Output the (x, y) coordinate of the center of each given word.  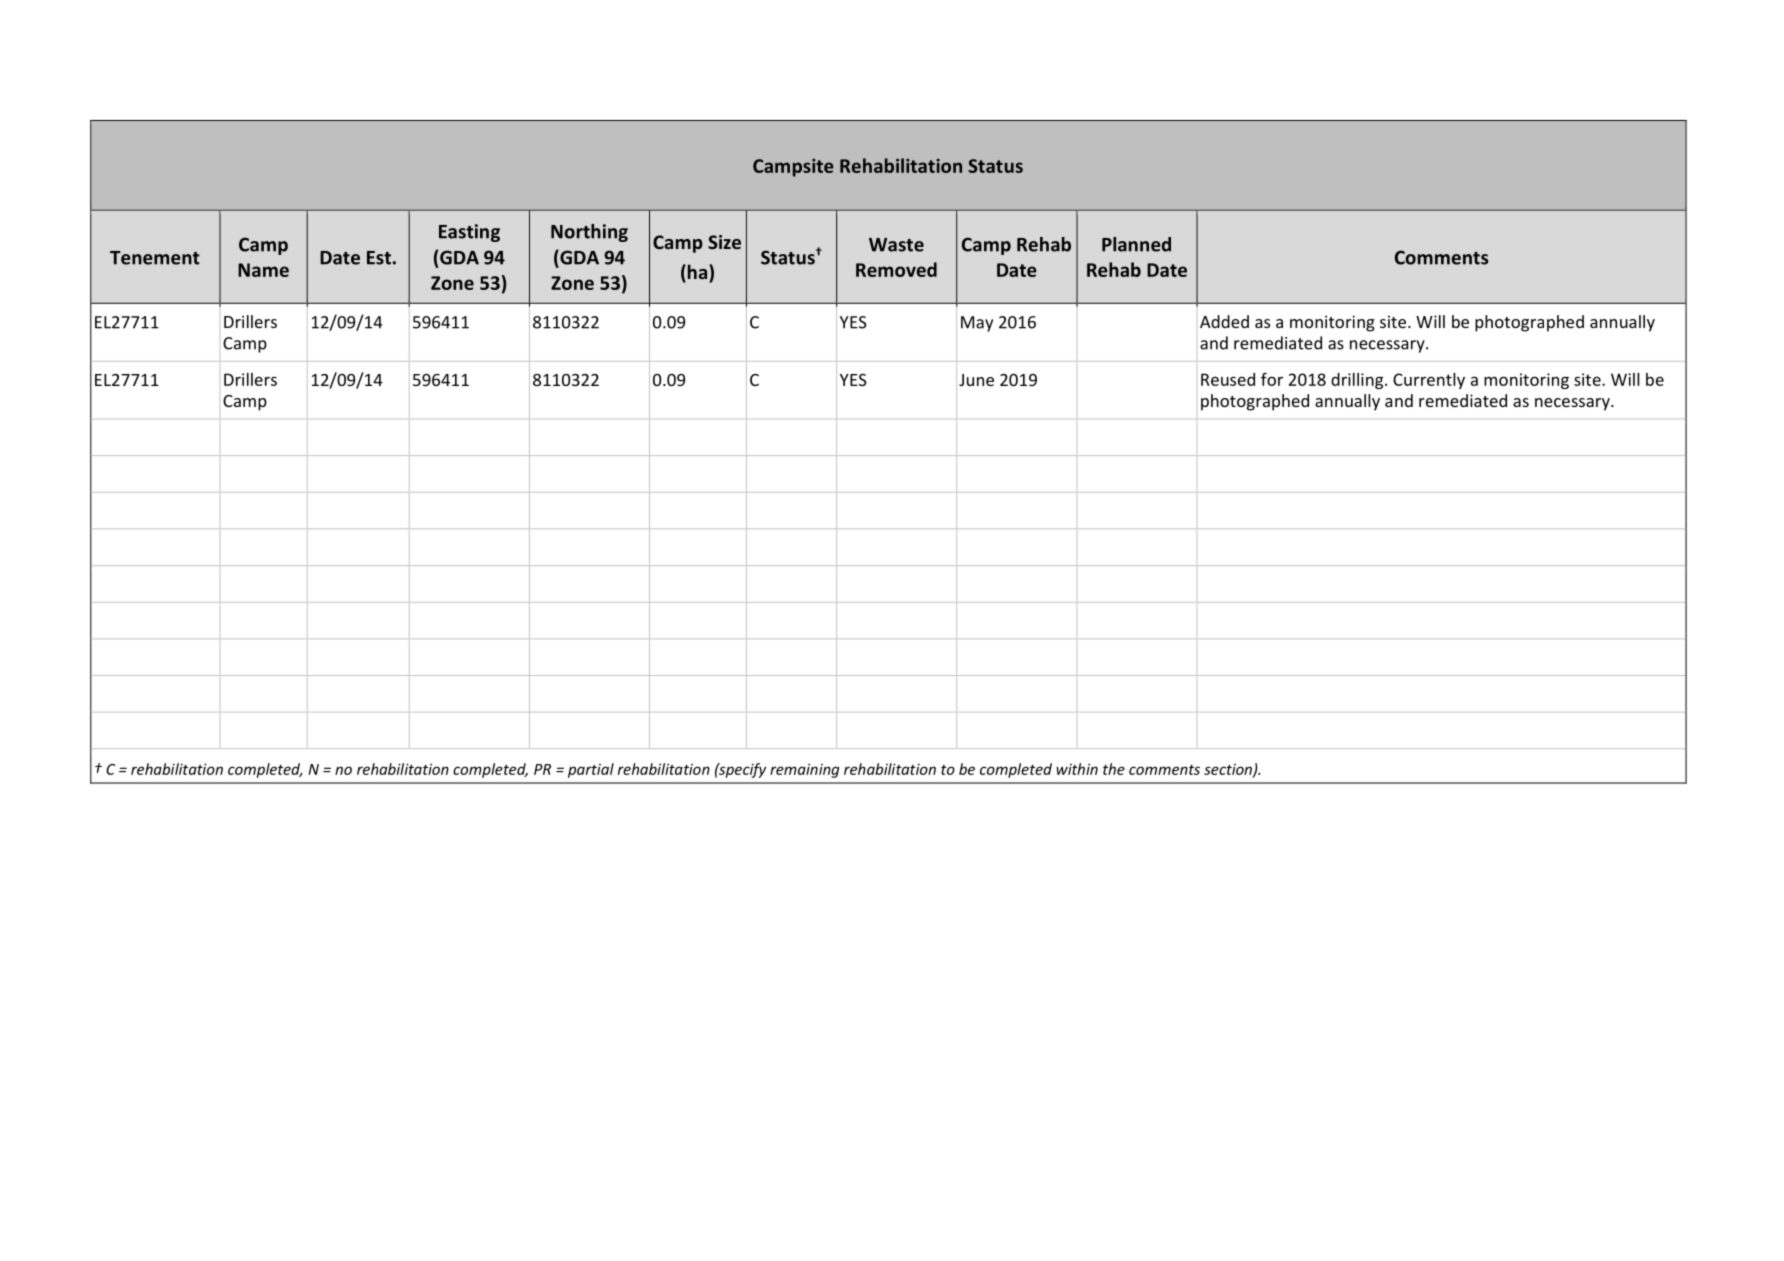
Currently (1429, 381)
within (1077, 769)
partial (591, 770)
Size (724, 242)
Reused (1228, 379)
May (977, 324)
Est (379, 258)
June (976, 380)
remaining (804, 770)
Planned (1136, 244)
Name (263, 270)
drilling (1358, 381)
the (1114, 769)
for (1272, 379)
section (1229, 770)
